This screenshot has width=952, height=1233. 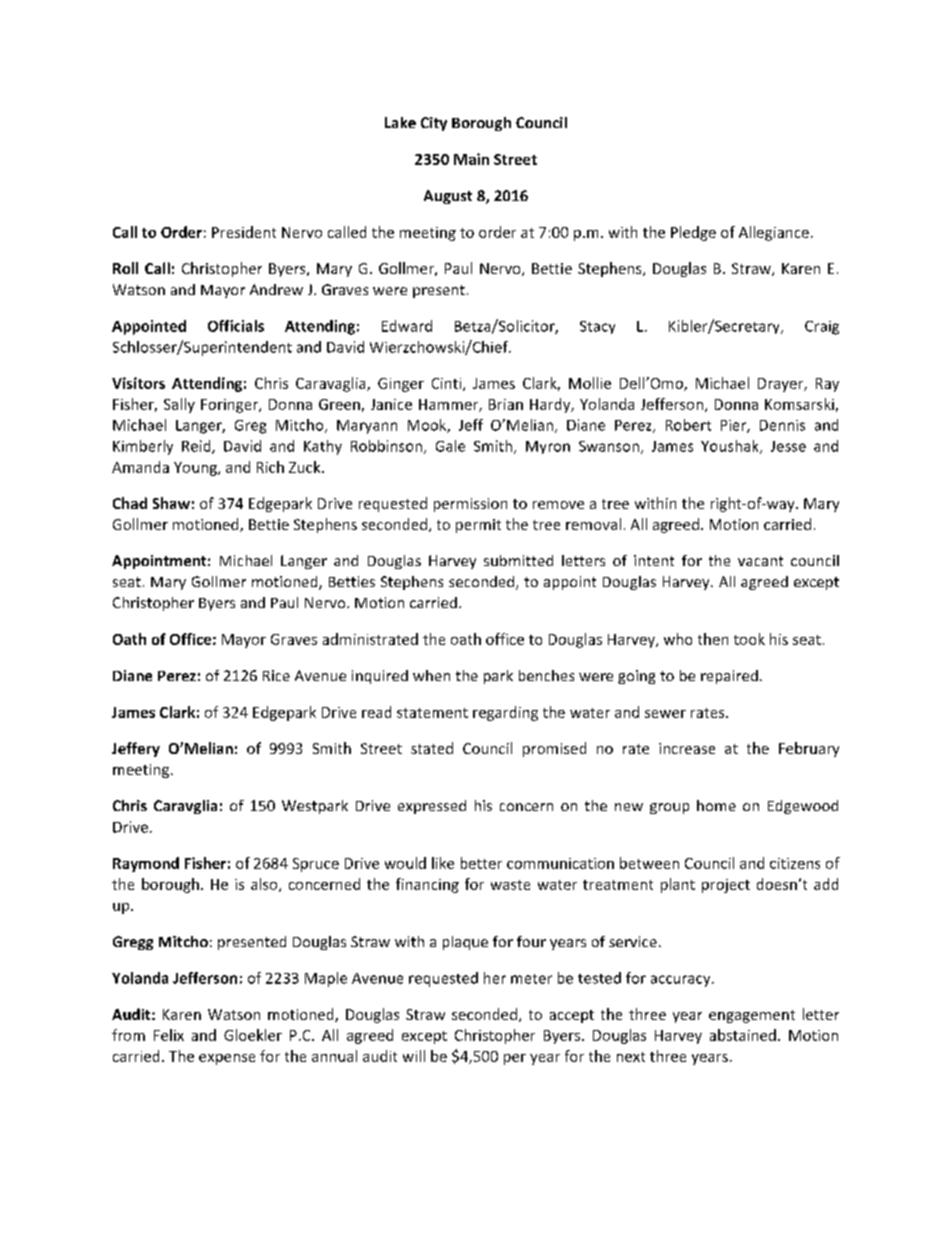 I want to click on vacant, so click(x=760, y=561).
